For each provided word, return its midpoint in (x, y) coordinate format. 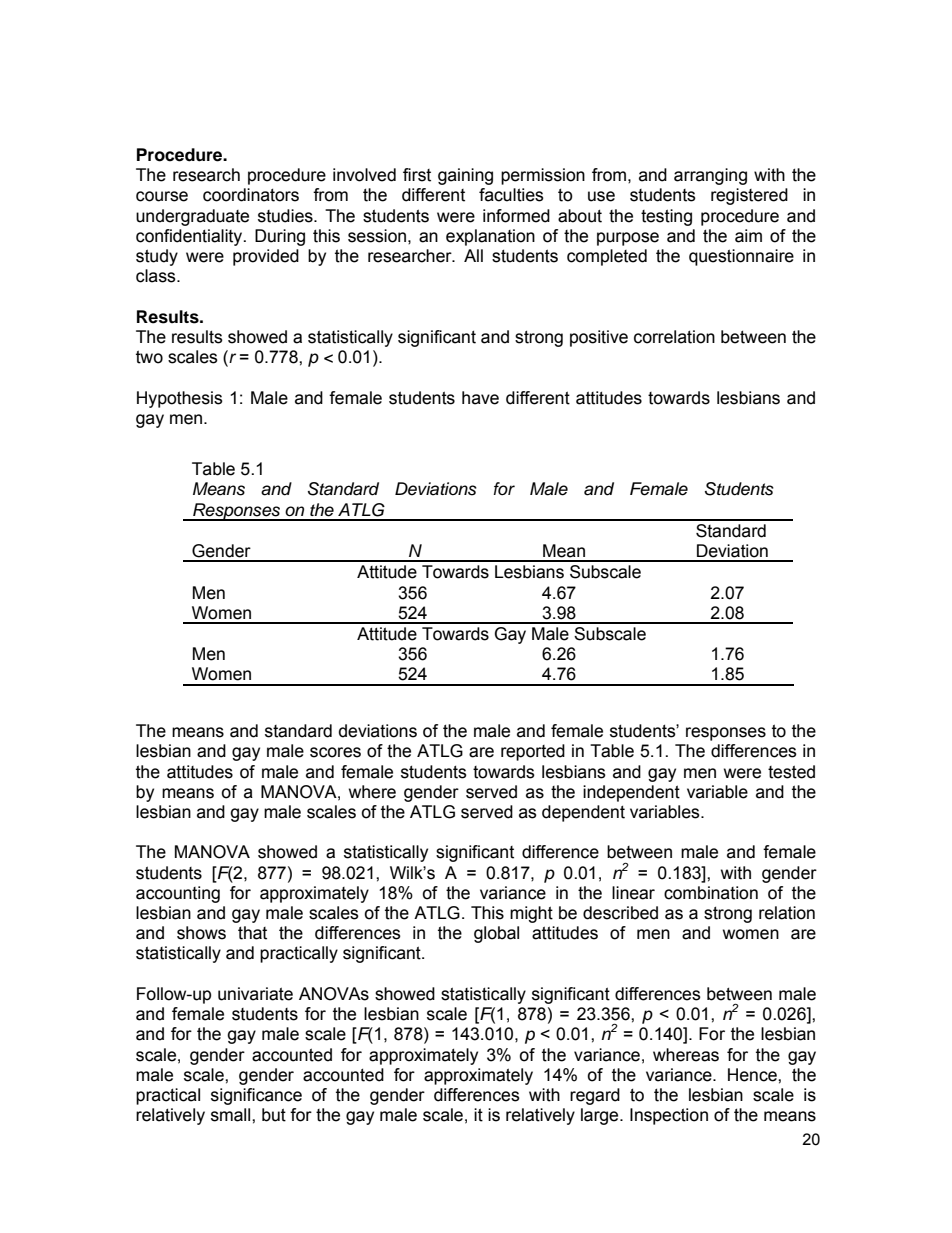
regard (595, 1096)
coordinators (251, 195)
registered (749, 196)
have (480, 398)
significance (256, 1096)
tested (791, 772)
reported (533, 752)
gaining (465, 176)
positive (599, 338)
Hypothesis (180, 399)
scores (335, 752)
